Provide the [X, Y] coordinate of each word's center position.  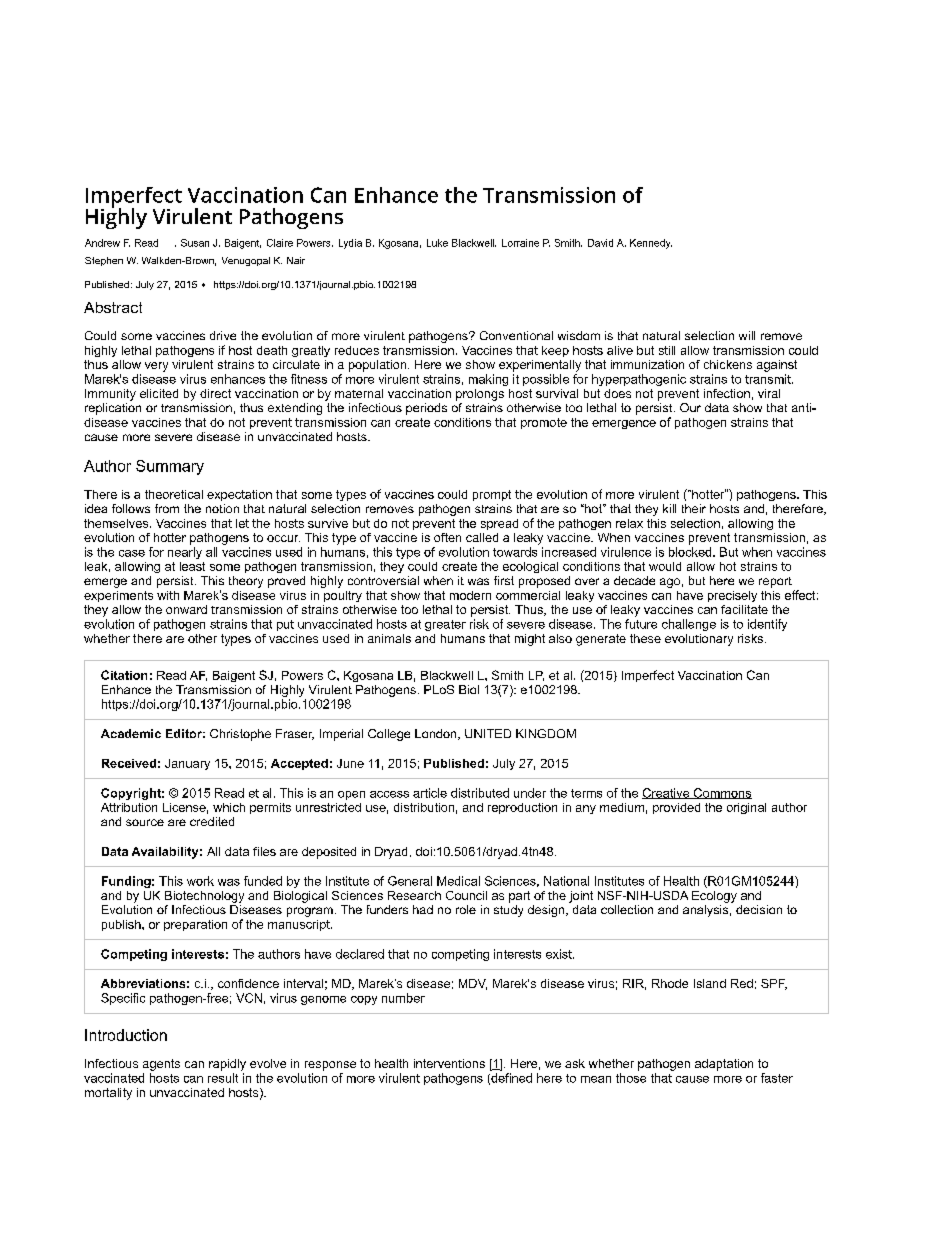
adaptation [724, 1065]
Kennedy [651, 244]
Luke [437, 243]
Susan [195, 243]
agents [161, 1065]
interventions [449, 1063]
